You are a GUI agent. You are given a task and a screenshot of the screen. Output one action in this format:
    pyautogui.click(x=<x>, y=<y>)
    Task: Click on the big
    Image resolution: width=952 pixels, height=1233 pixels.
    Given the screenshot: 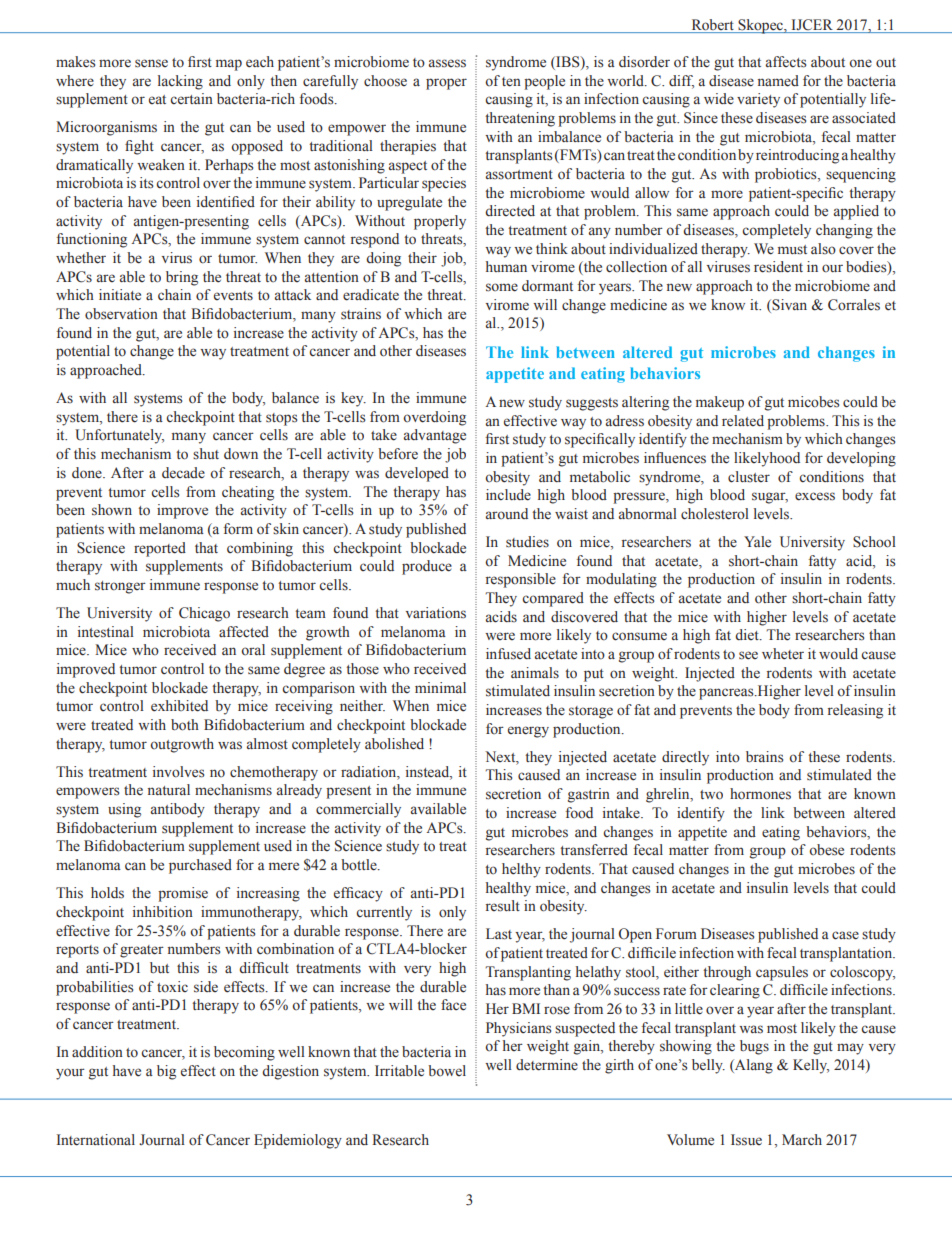 What is the action you would take?
    pyautogui.click(x=166, y=1072)
